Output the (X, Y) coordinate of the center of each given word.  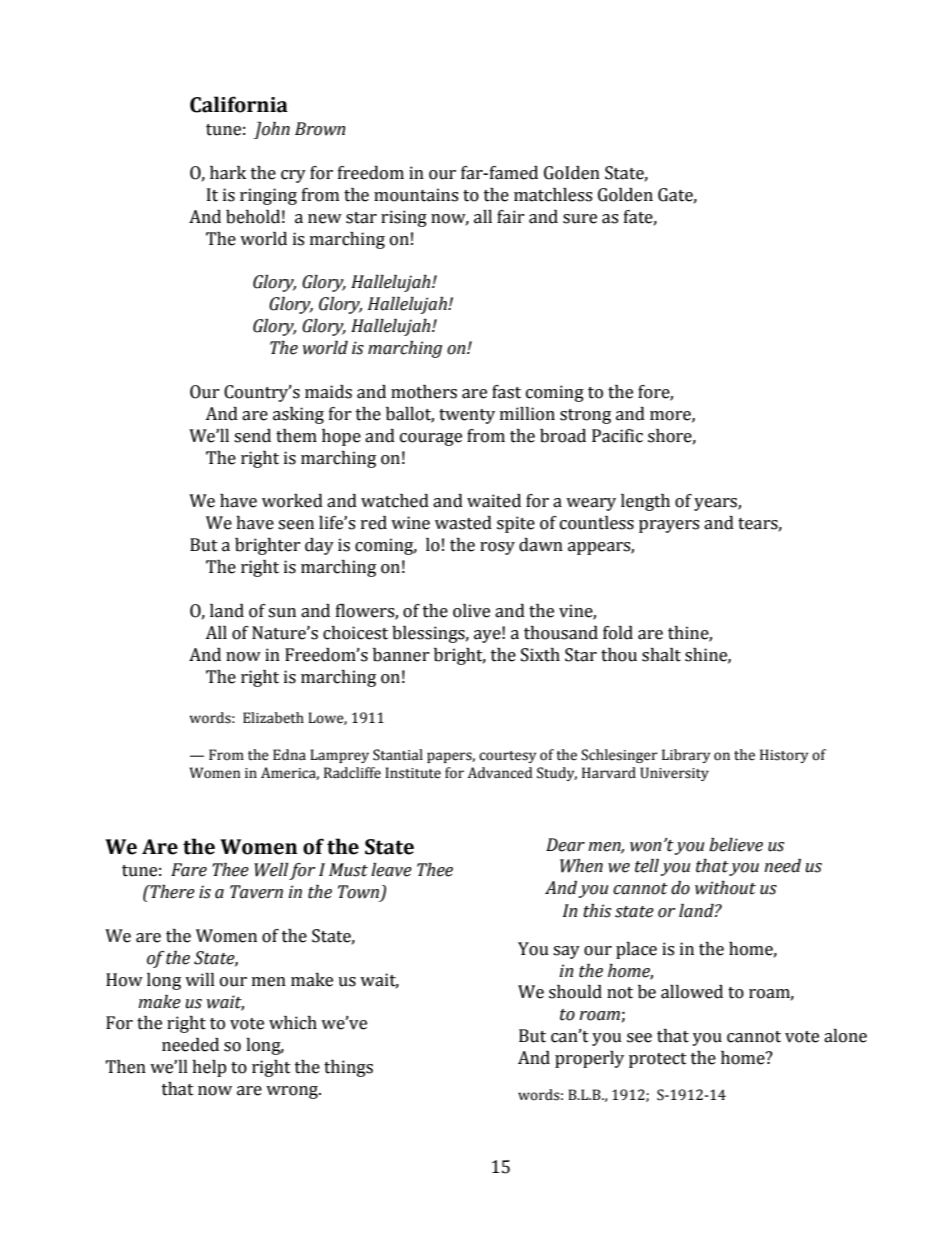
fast (506, 392)
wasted (463, 523)
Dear (565, 845)
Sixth (540, 655)
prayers (669, 526)
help (209, 1068)
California (239, 104)
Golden (625, 195)
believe (736, 845)
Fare (189, 870)
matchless (553, 195)
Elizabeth (273, 718)
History (784, 756)
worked (292, 501)
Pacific (617, 436)
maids (328, 392)
